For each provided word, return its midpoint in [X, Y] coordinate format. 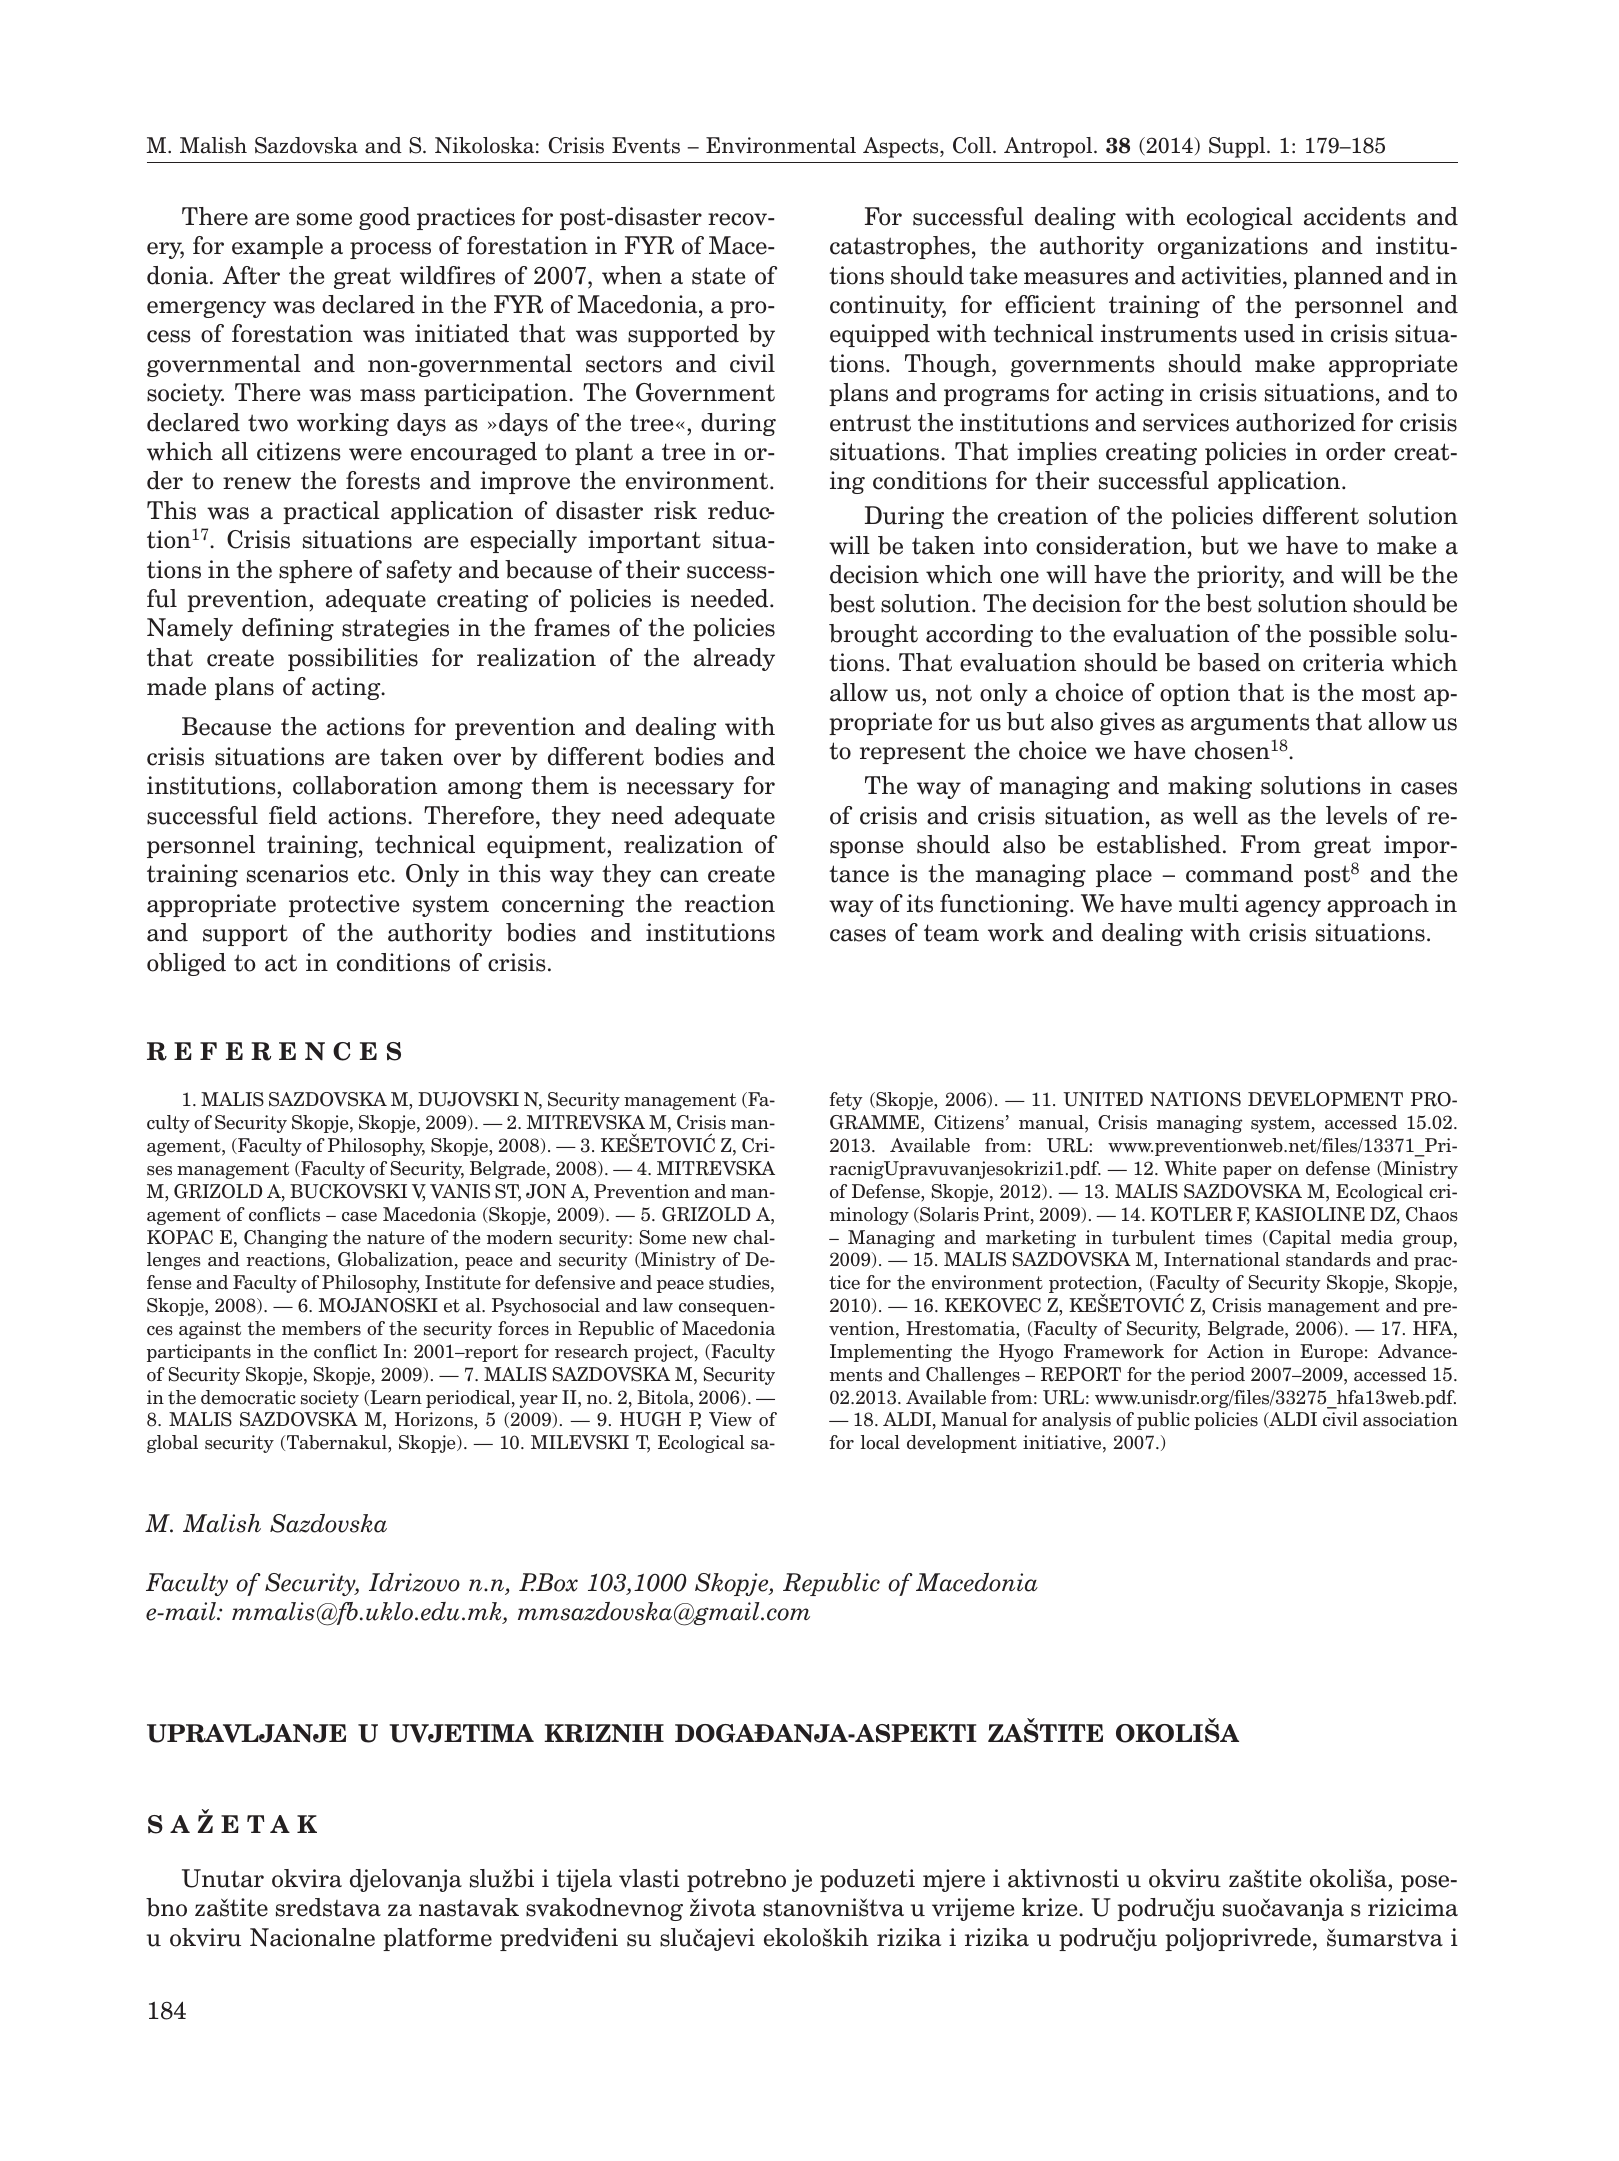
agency [1283, 908]
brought [873, 635]
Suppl [1238, 147]
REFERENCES [274, 1051]
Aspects [902, 147]
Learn [395, 1398]
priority [1240, 576]
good [384, 218]
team [951, 933]
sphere [315, 571]
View [730, 1419]
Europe [1331, 1353]
